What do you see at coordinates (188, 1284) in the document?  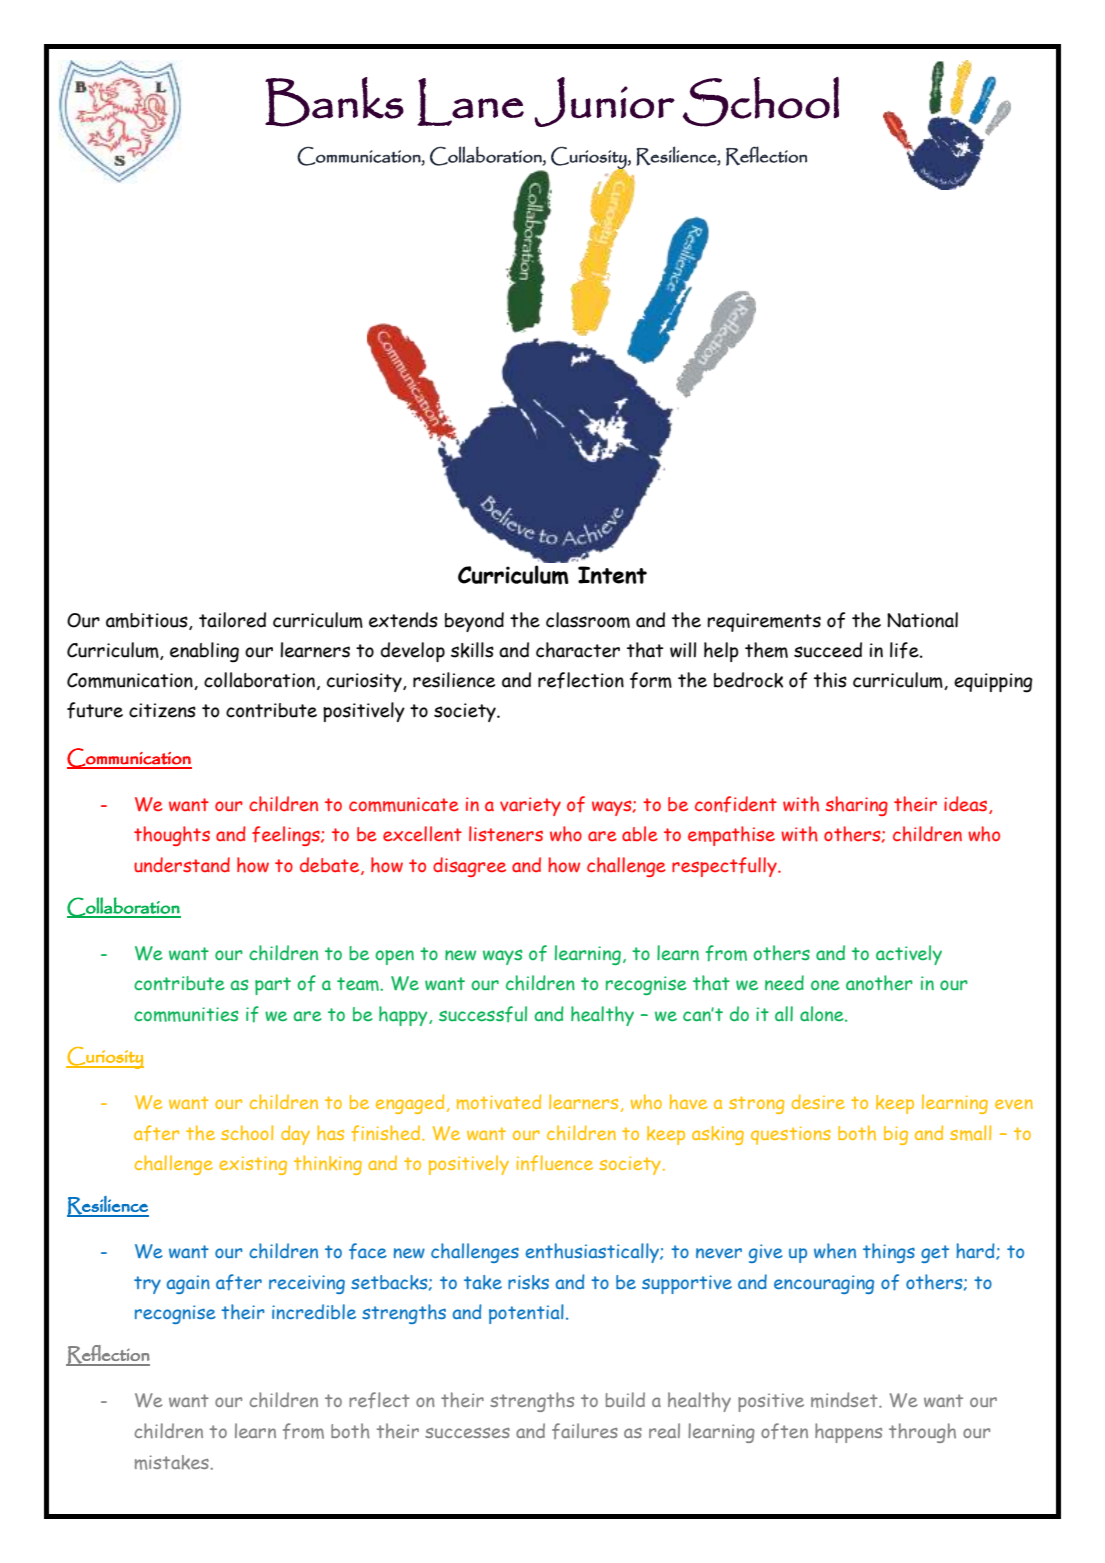 I see `again` at bounding box center [188, 1284].
